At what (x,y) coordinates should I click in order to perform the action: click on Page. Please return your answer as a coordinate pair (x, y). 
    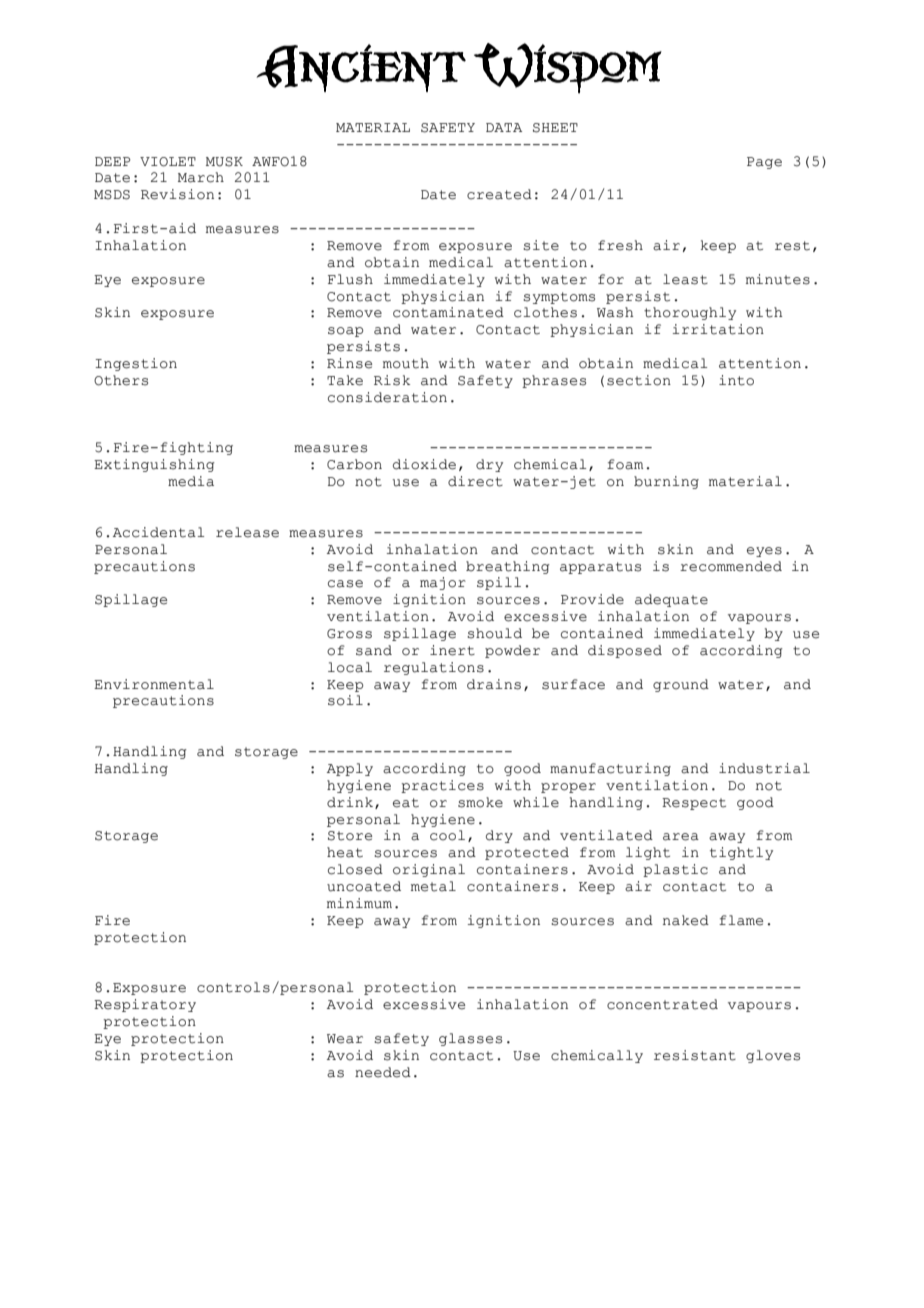
    Looking at the image, I should click on (764, 163).
